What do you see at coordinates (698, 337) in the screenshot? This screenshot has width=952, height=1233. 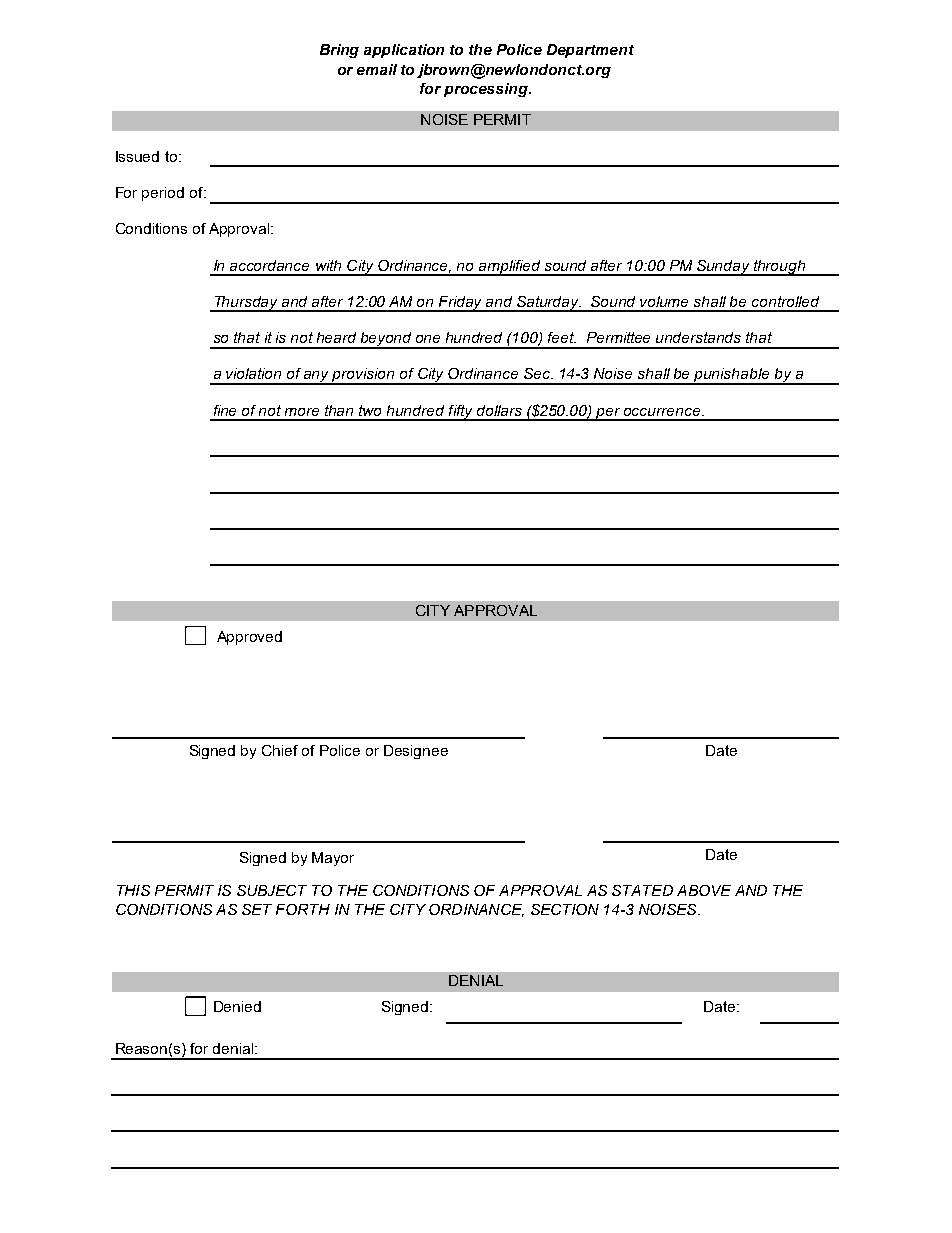 I see `understands` at bounding box center [698, 337].
